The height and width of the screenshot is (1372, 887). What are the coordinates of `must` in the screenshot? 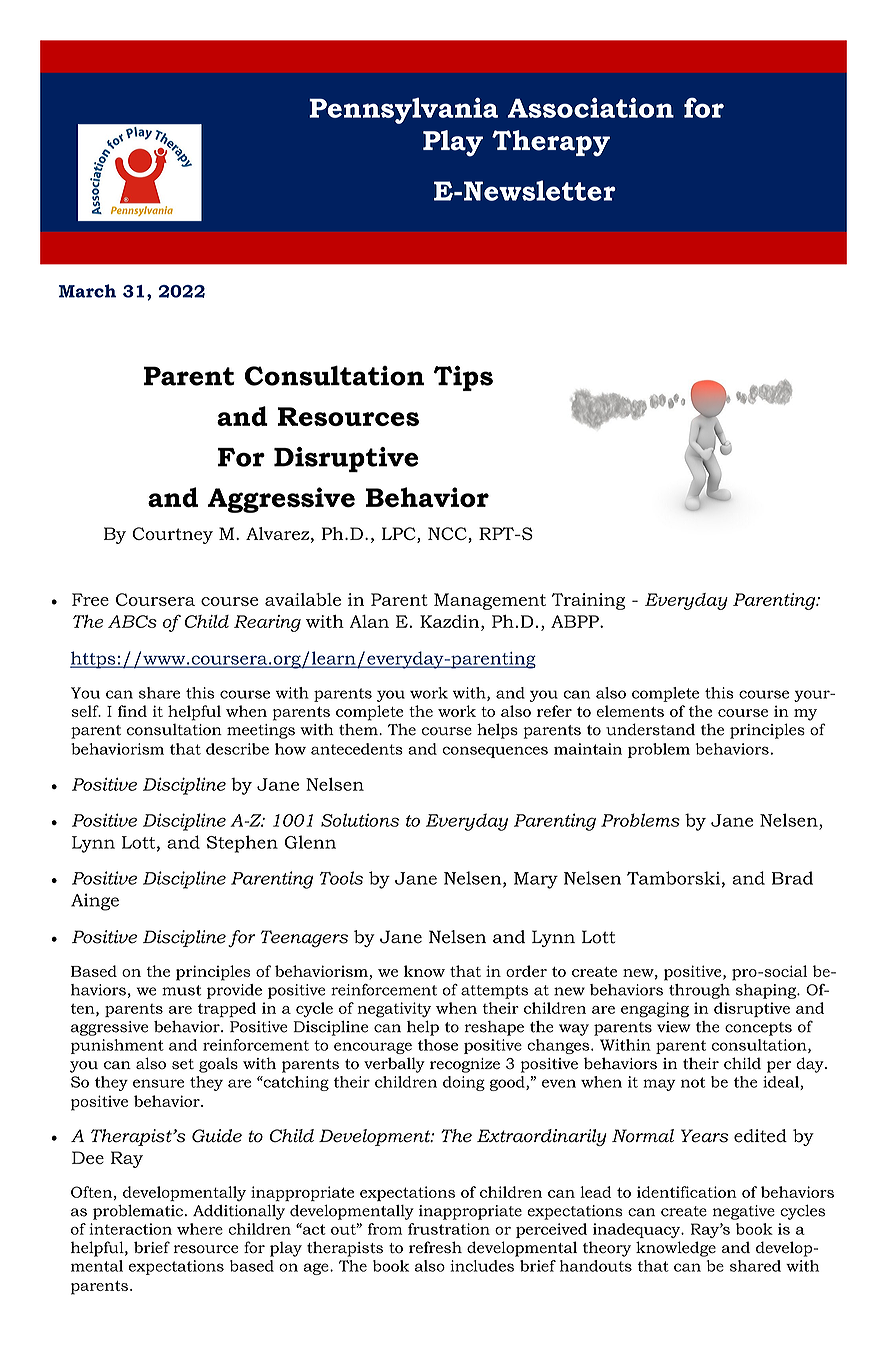 It's located at (182, 990).
